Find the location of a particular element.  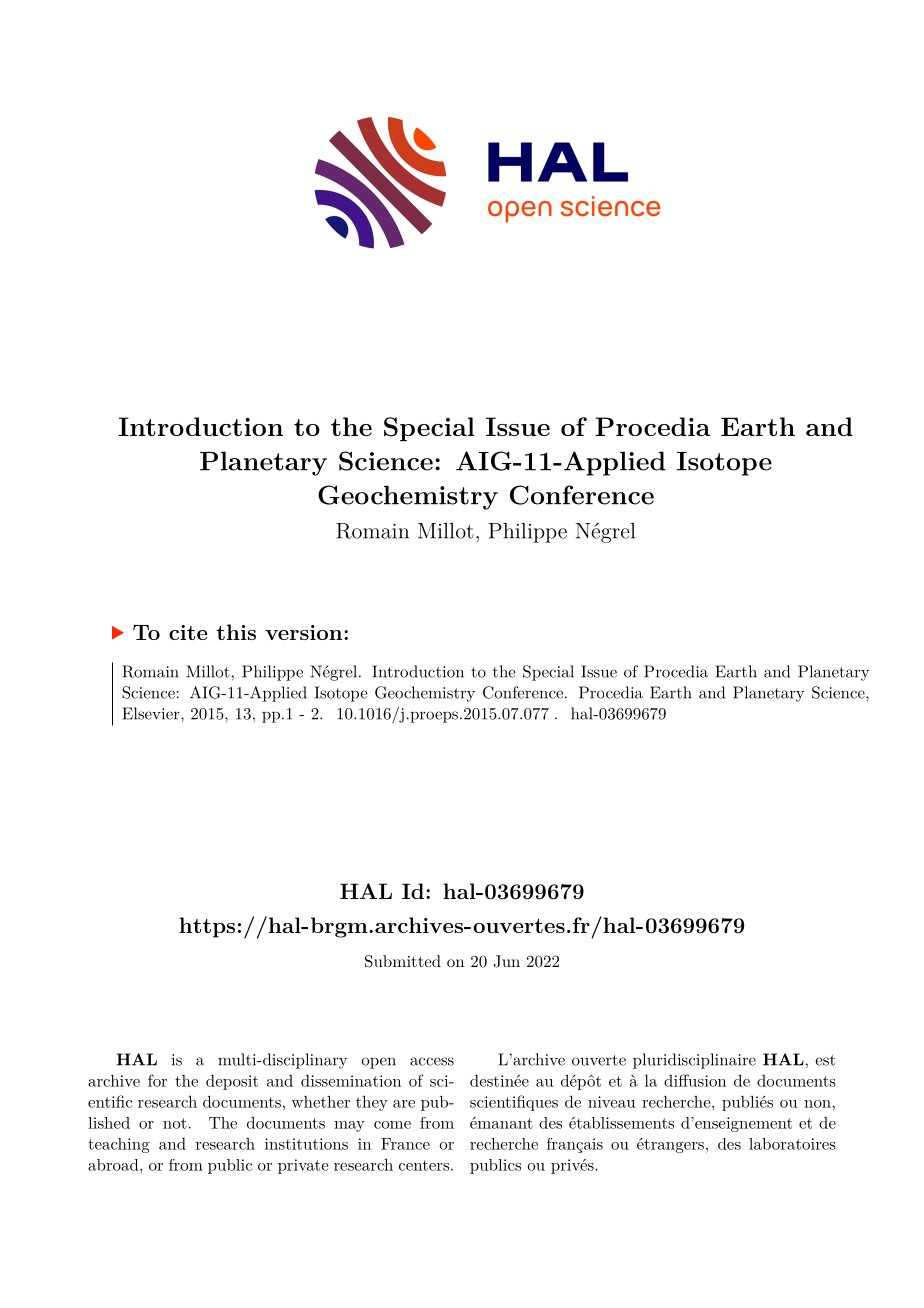

this is located at coordinates (236, 632).
